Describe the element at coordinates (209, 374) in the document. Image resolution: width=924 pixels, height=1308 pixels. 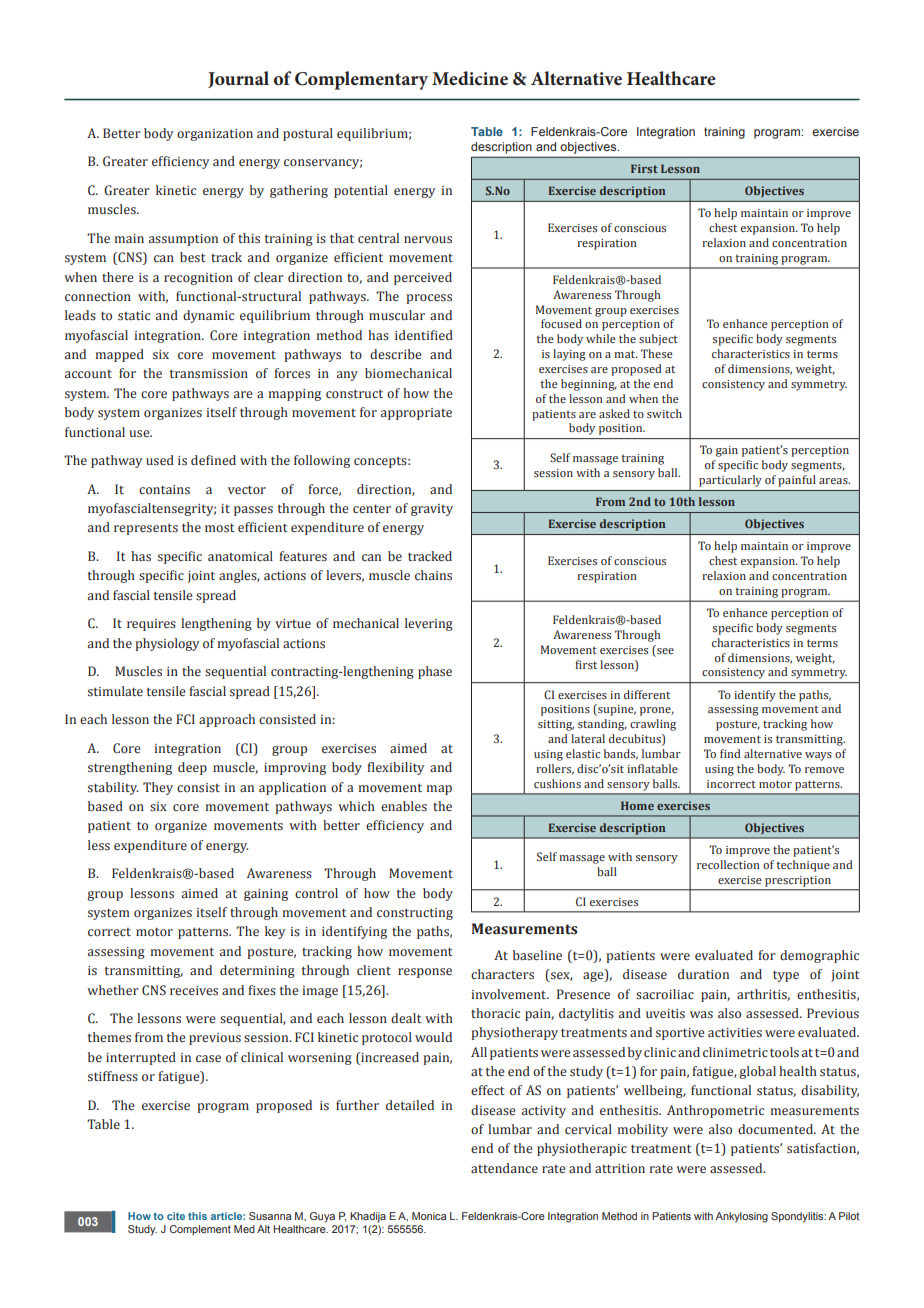
I see `transmission` at that location.
